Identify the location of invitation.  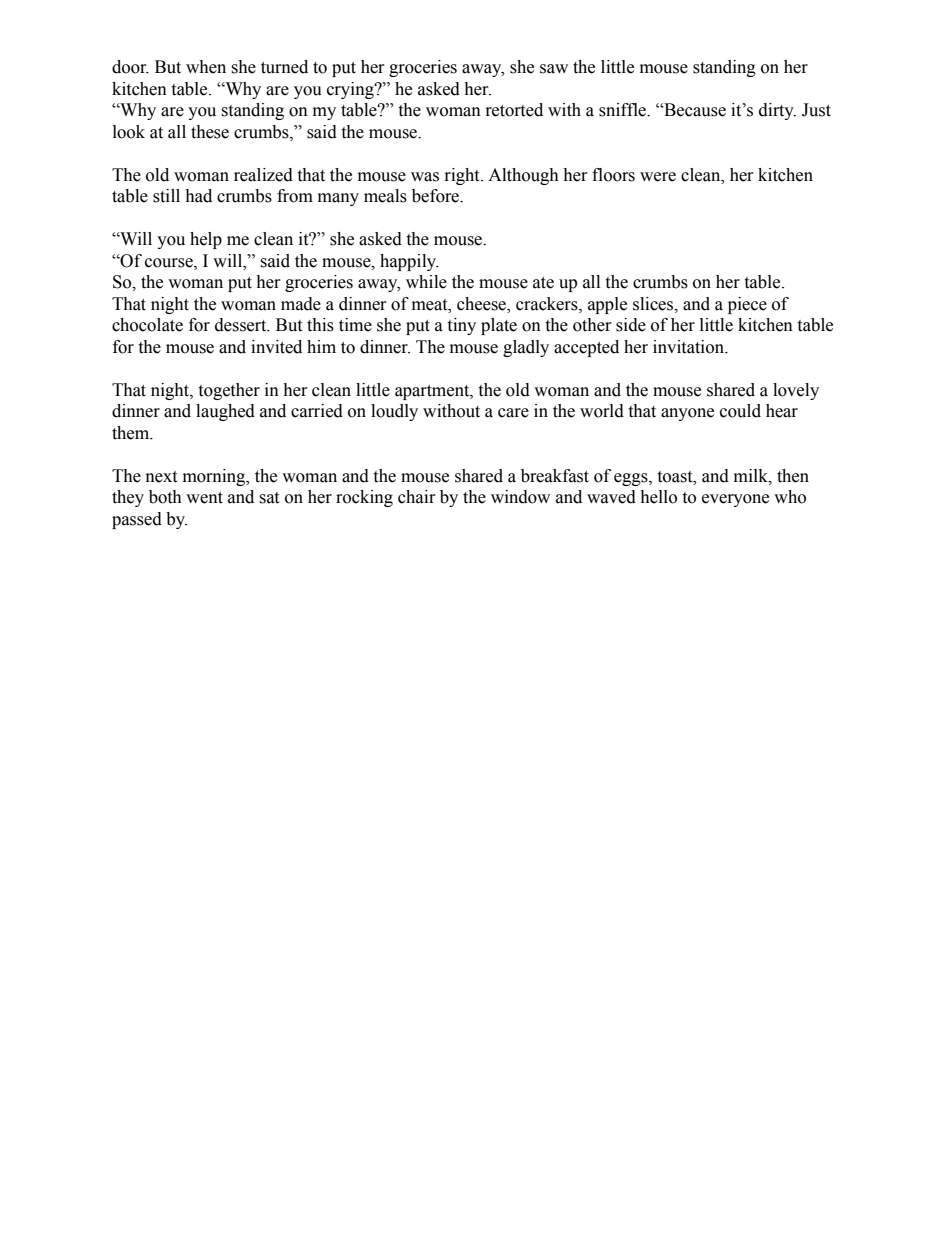
(689, 347).
